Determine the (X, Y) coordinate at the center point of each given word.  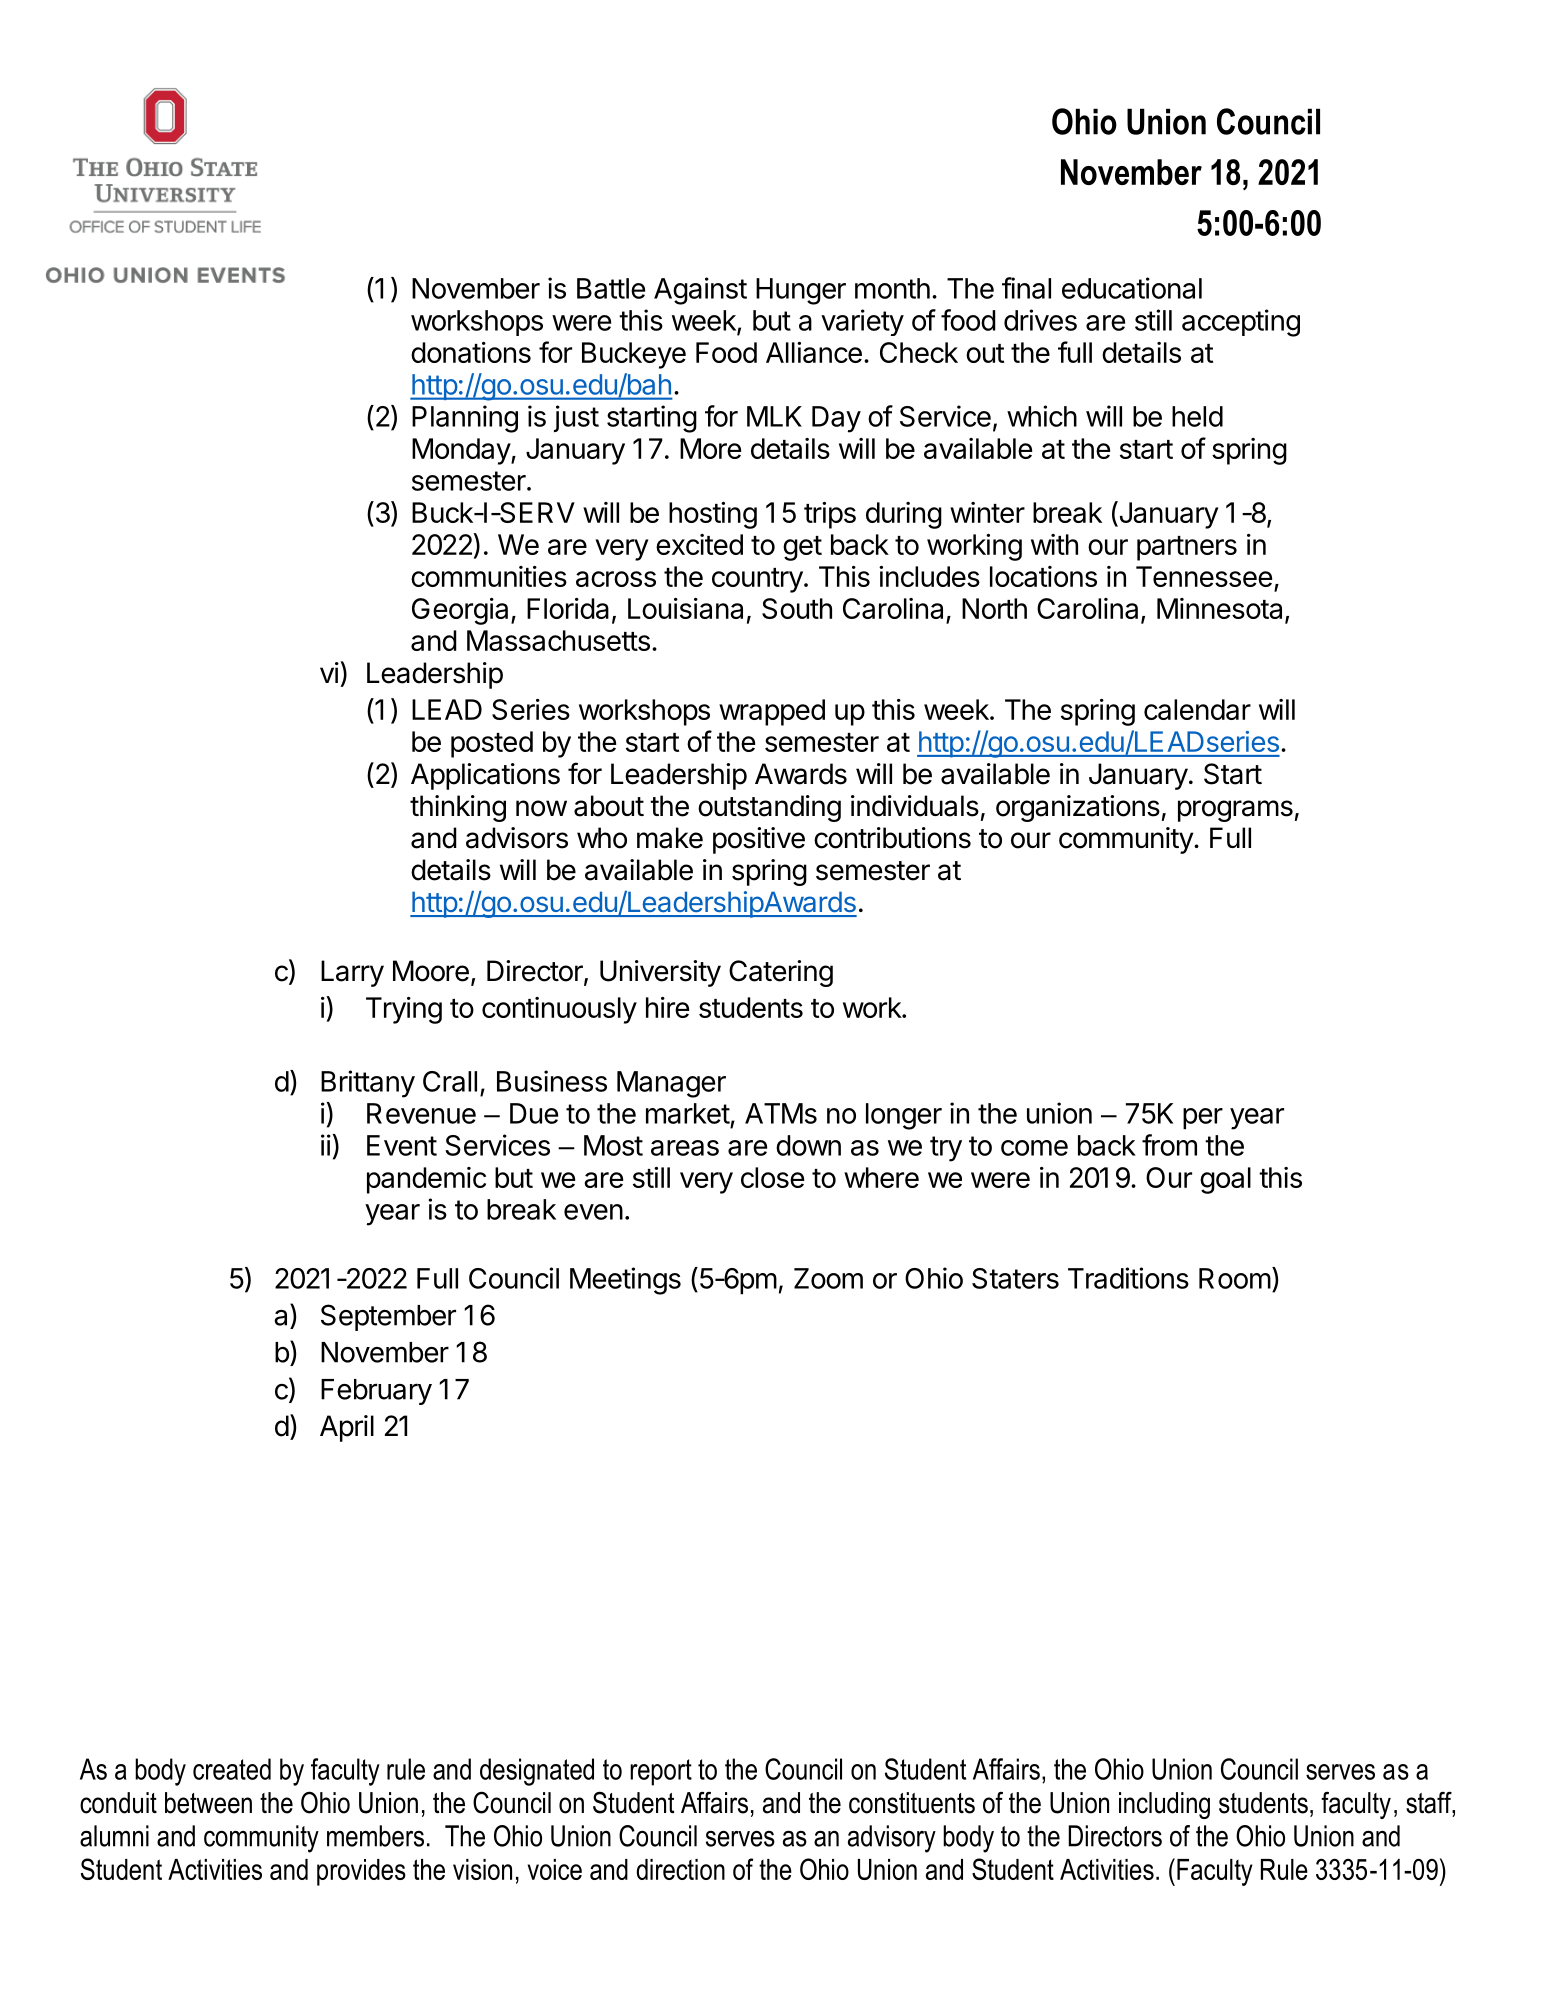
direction (680, 1869)
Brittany (368, 1084)
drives (1040, 320)
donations (471, 352)
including (1164, 1805)
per (1203, 1119)
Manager (671, 1084)
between (208, 1803)
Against (700, 291)
